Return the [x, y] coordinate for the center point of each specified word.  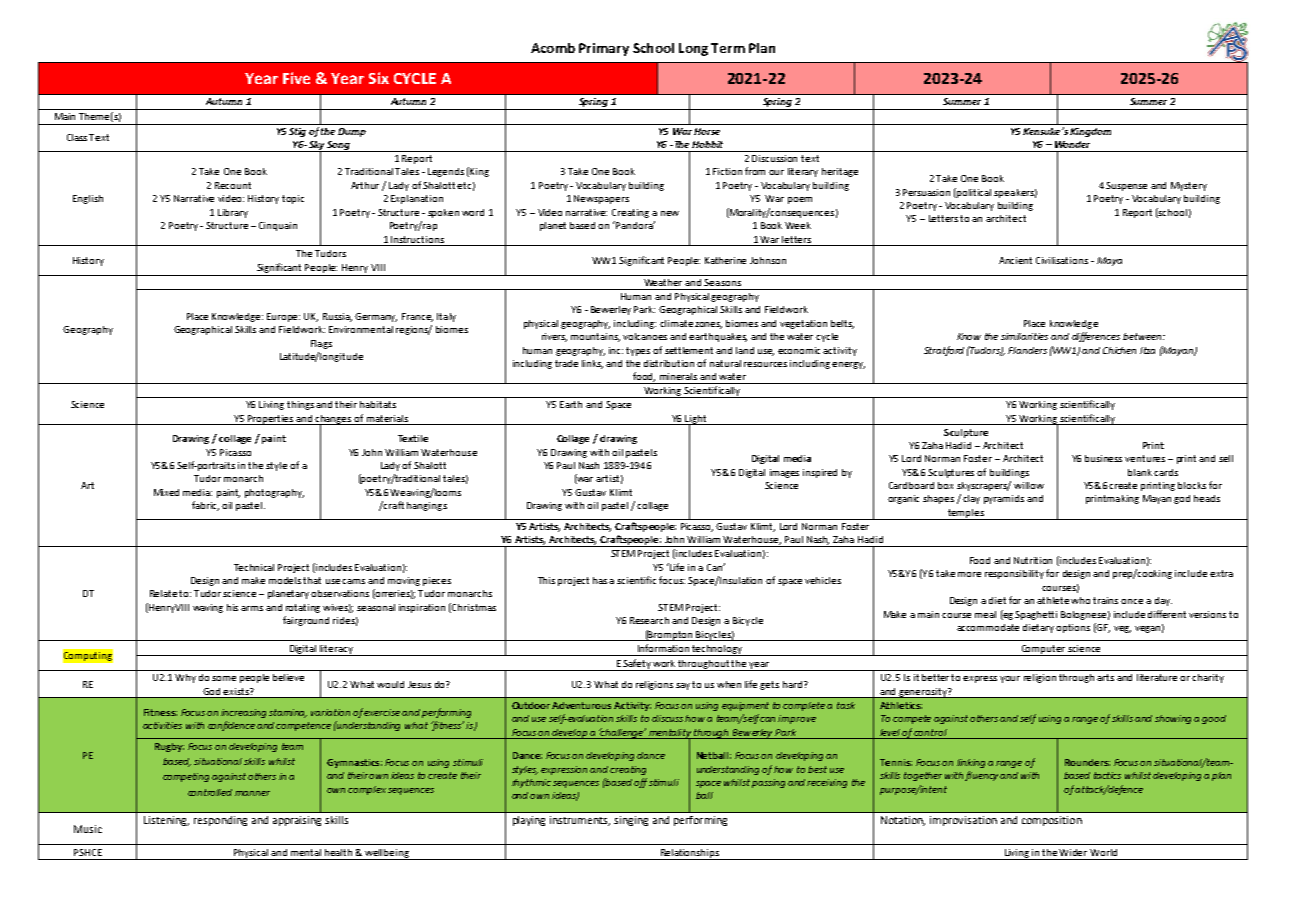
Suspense [1126, 186]
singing [631, 821]
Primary [604, 49]
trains [1105, 600]
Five [296, 78]
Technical [254, 567]
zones [708, 325]
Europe [283, 317]
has [601, 580]
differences [1096, 337]
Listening [166, 821]
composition [1052, 821]
